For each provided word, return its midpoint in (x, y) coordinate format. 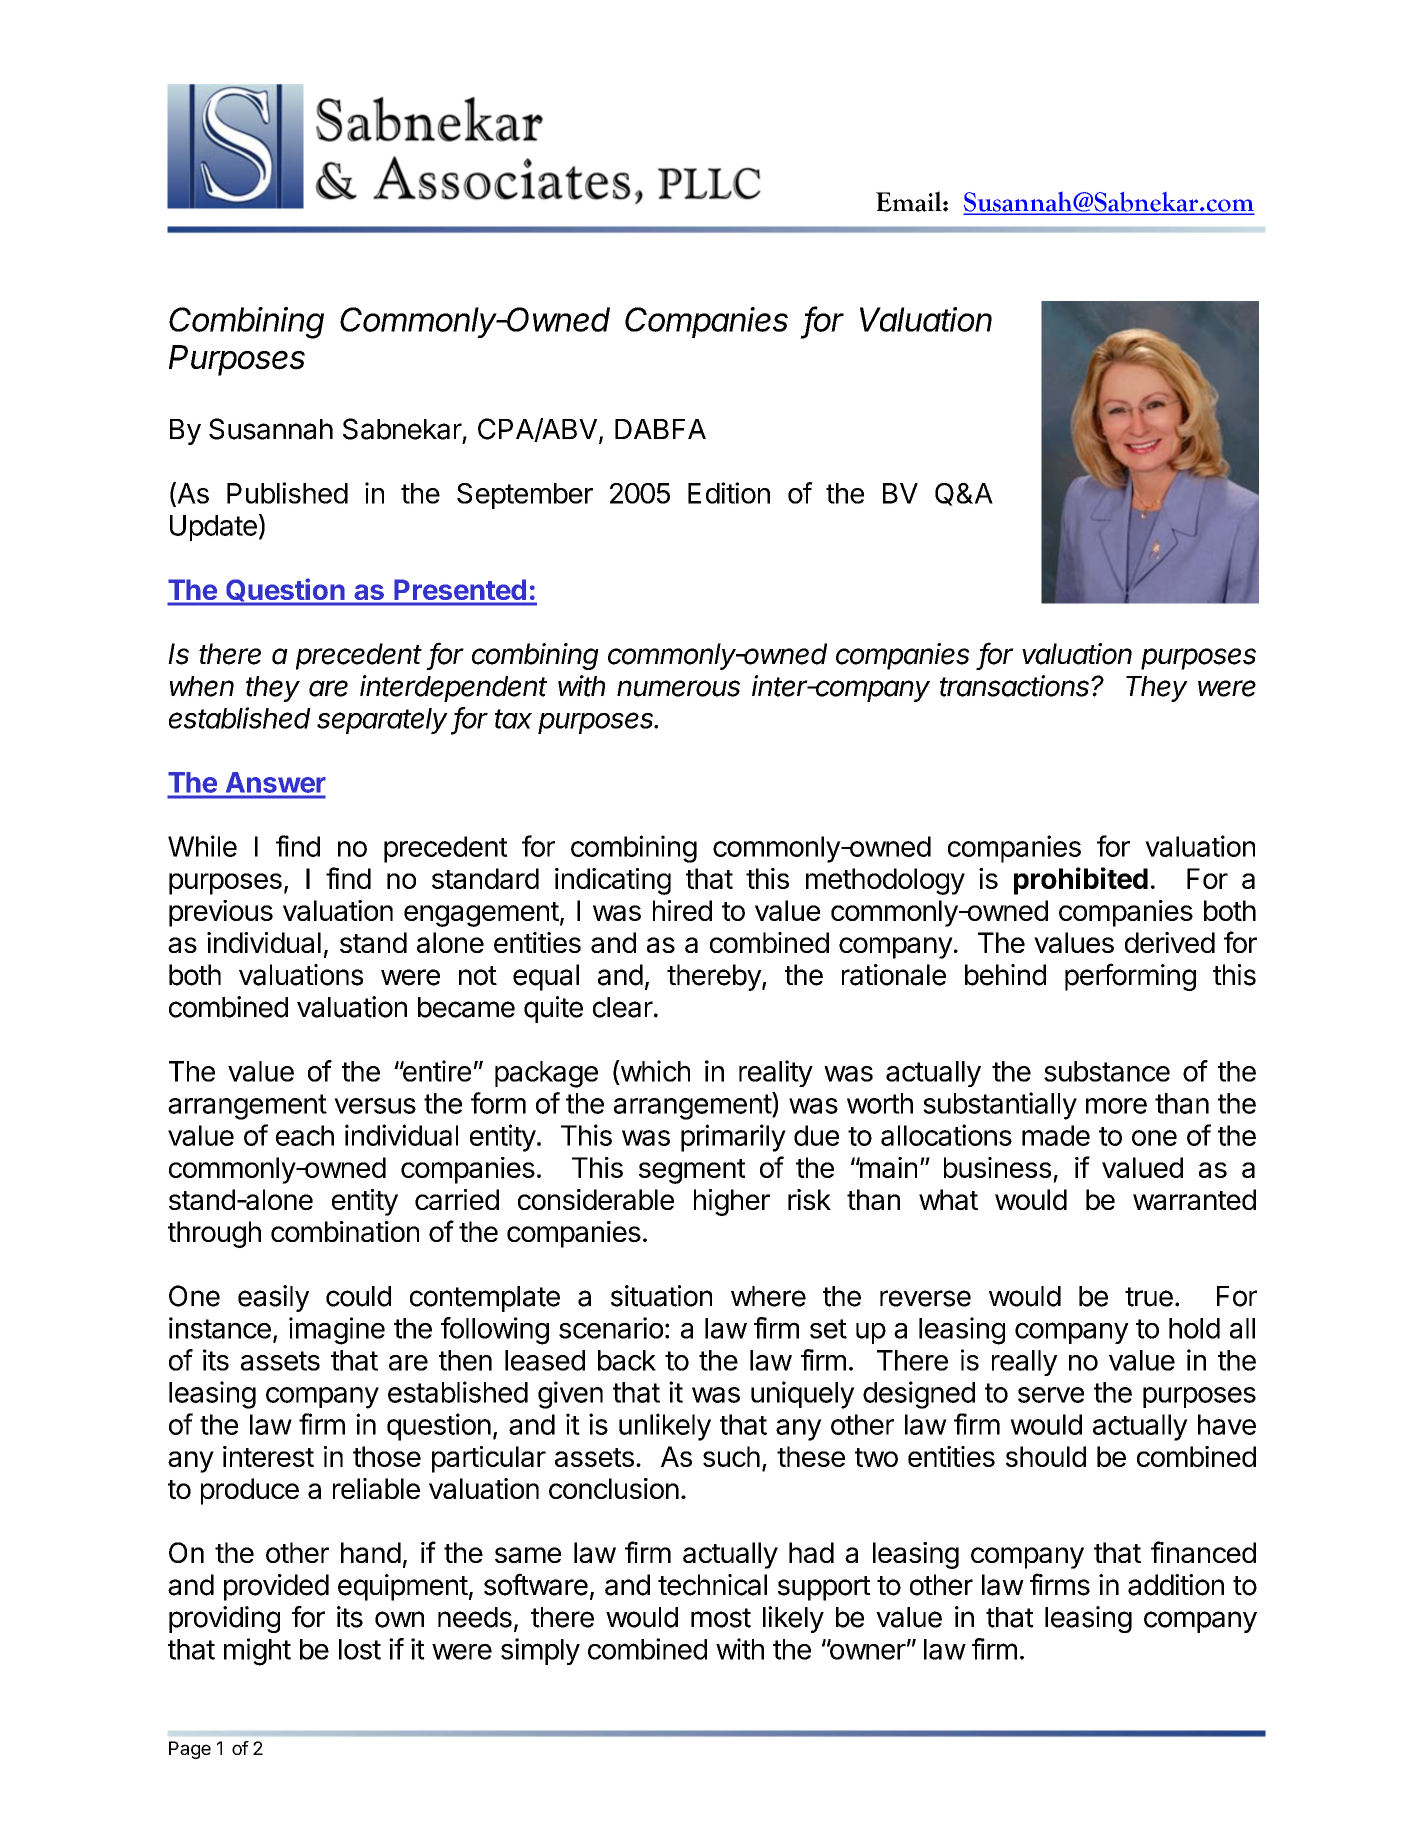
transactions (1016, 686)
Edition (729, 493)
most (721, 1618)
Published (287, 493)
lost (360, 1649)
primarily (733, 1138)
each (305, 1135)
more (1116, 1106)
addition (1176, 1585)
